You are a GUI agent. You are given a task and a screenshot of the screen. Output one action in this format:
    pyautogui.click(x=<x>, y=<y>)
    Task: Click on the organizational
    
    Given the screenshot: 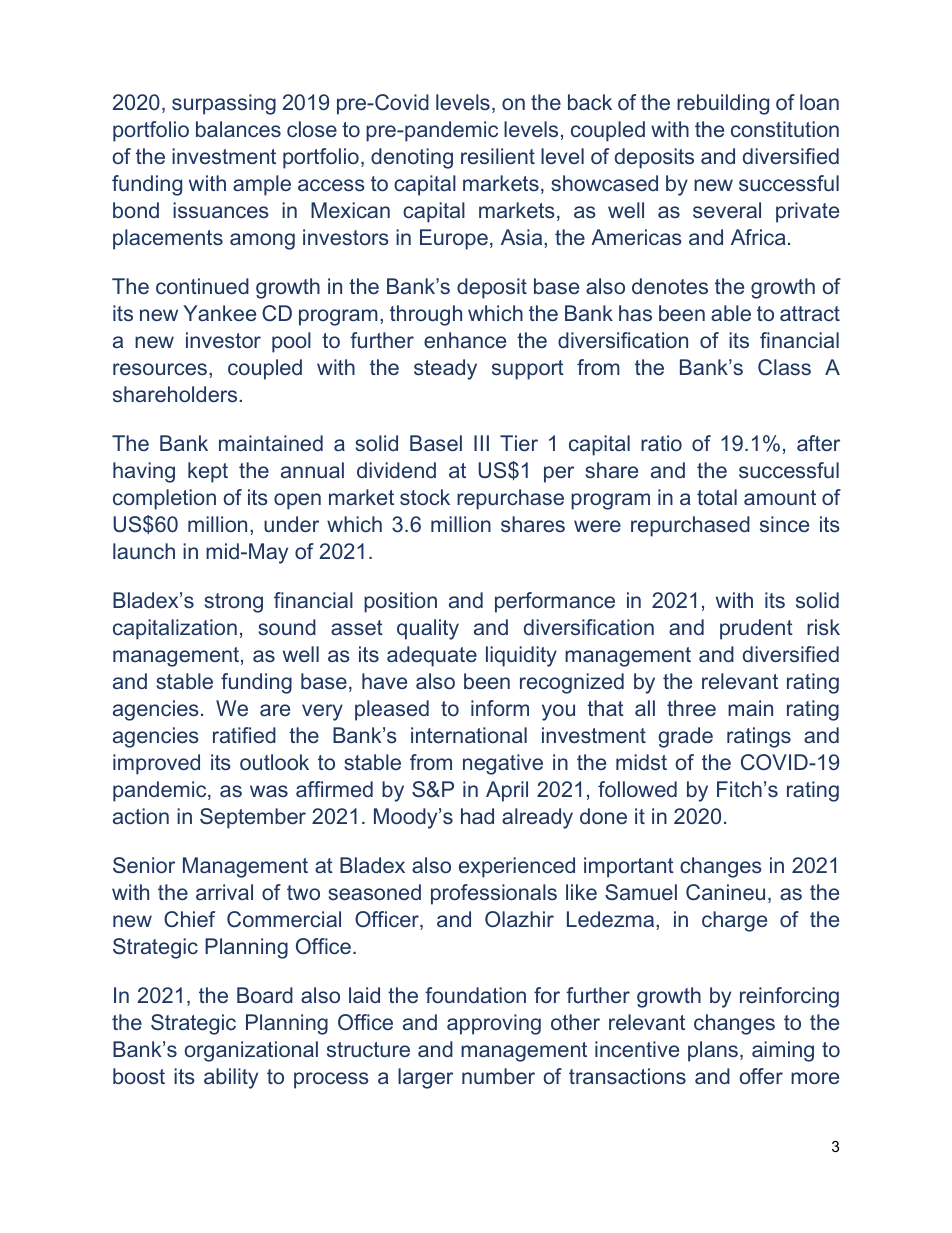 What is the action you would take?
    pyautogui.click(x=251, y=1051)
